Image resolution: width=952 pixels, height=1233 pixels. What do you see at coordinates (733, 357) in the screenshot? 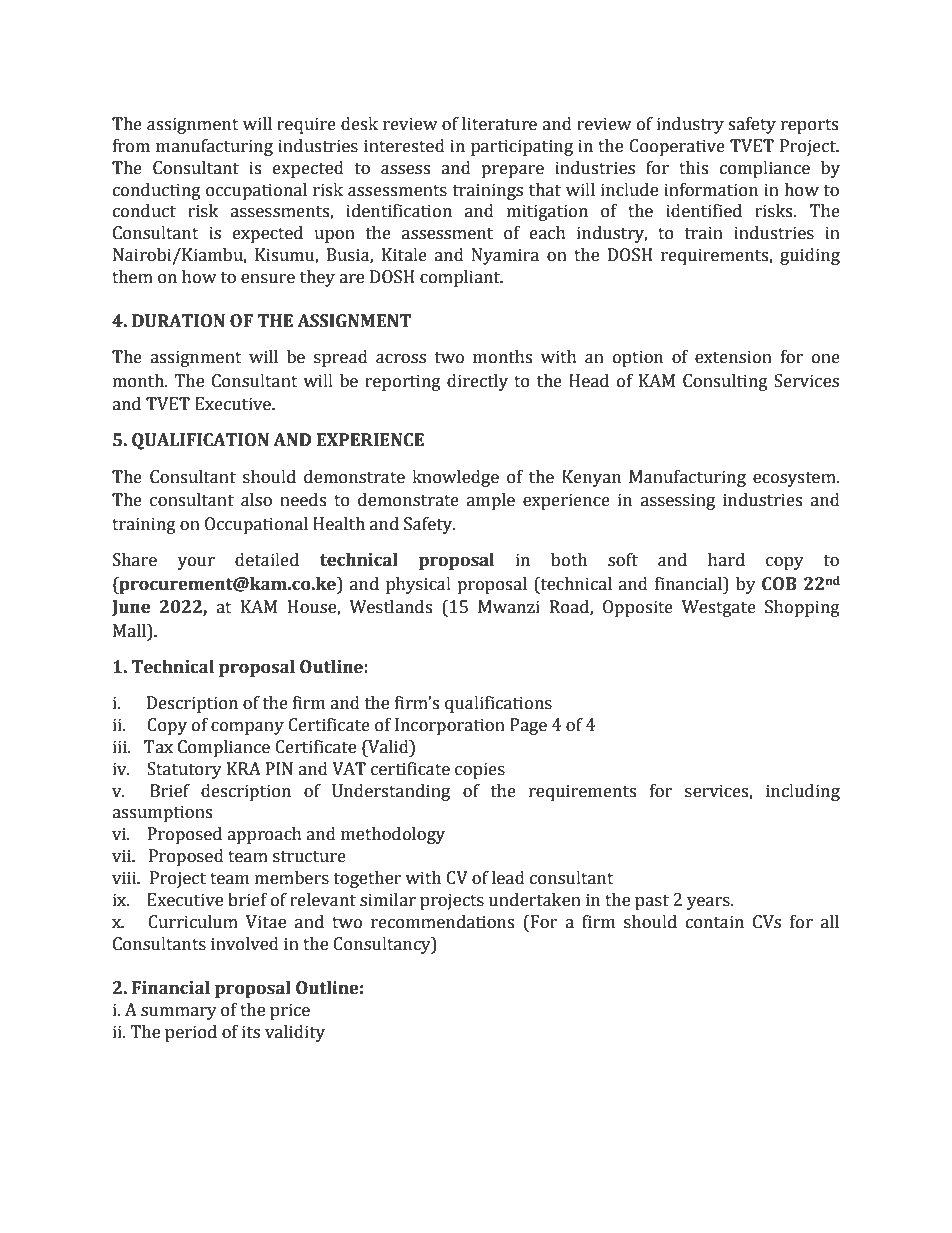
I see `extension` at bounding box center [733, 357].
